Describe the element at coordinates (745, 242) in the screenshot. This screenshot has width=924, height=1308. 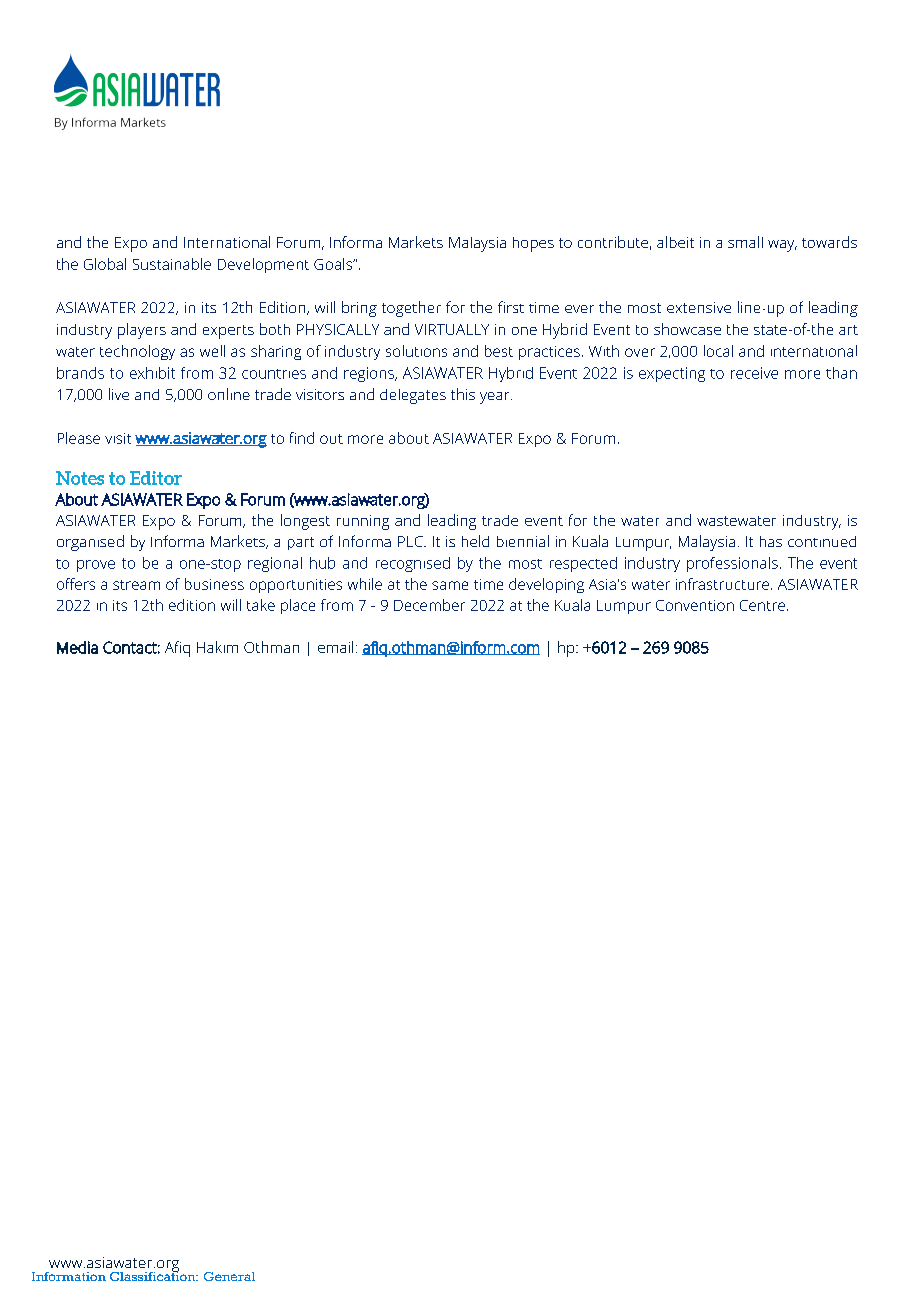
I see `small` at that location.
